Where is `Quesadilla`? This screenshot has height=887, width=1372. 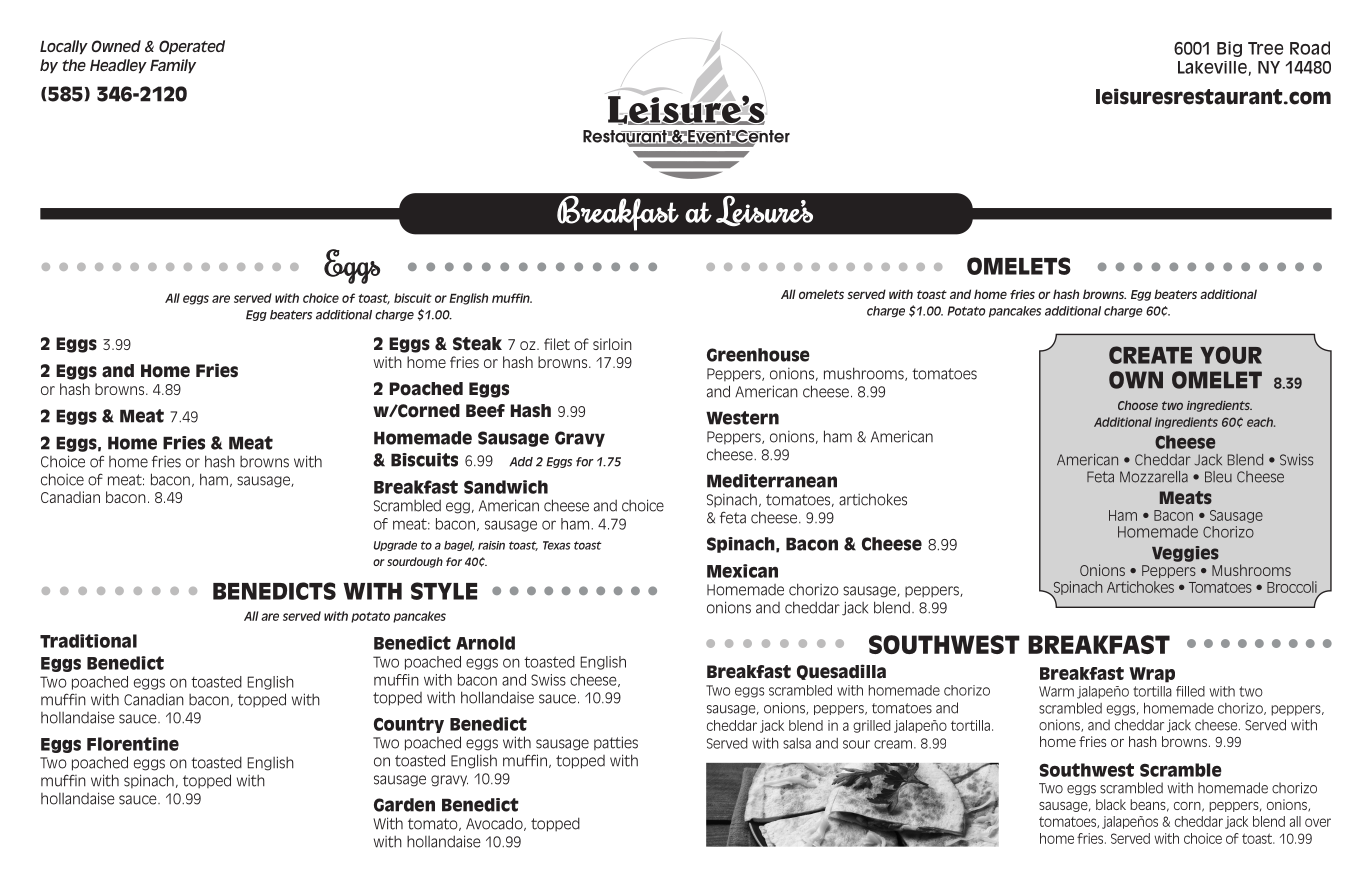
Quesadilla is located at coordinates (841, 672).
